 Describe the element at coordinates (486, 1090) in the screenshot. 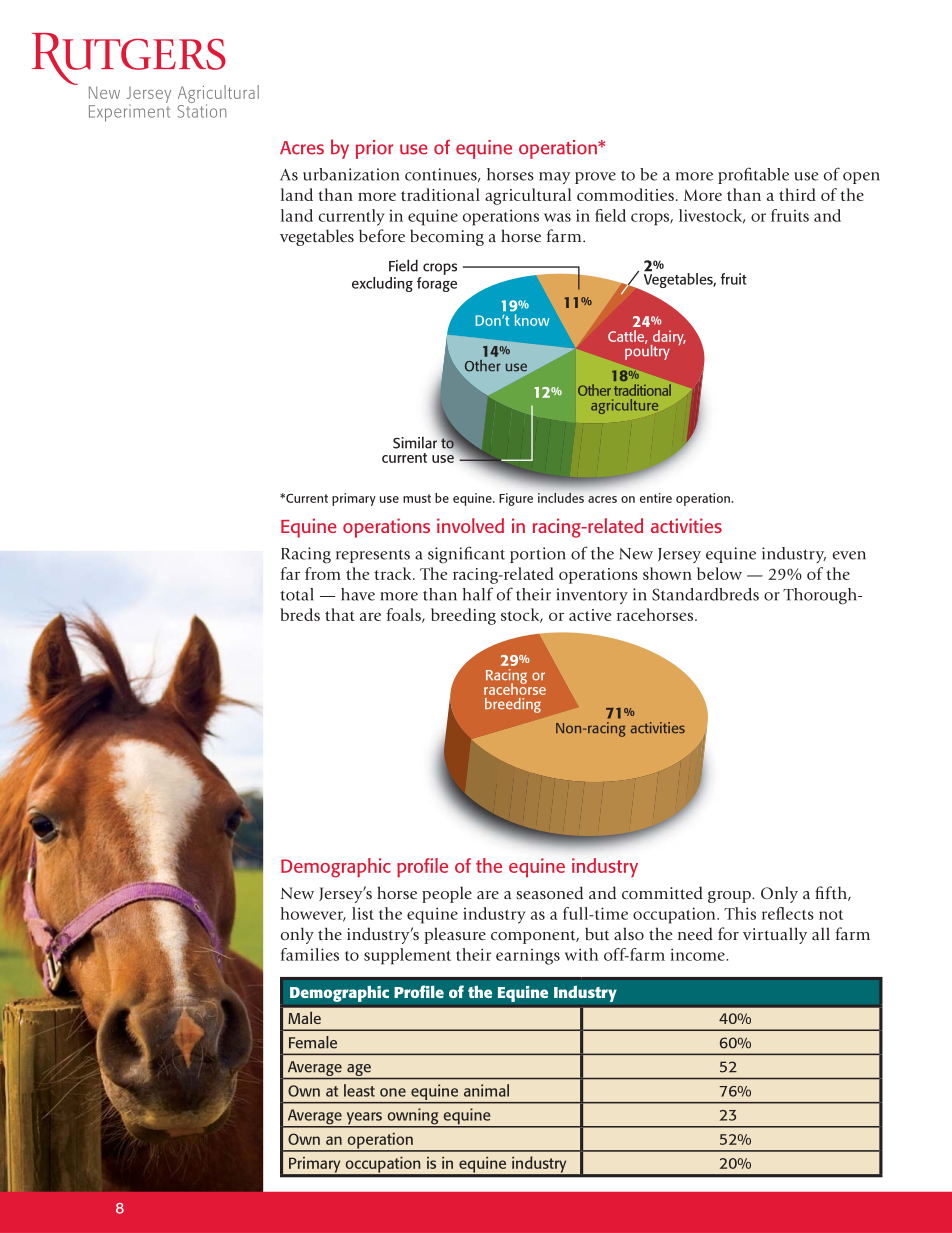

I see `animal` at that location.
